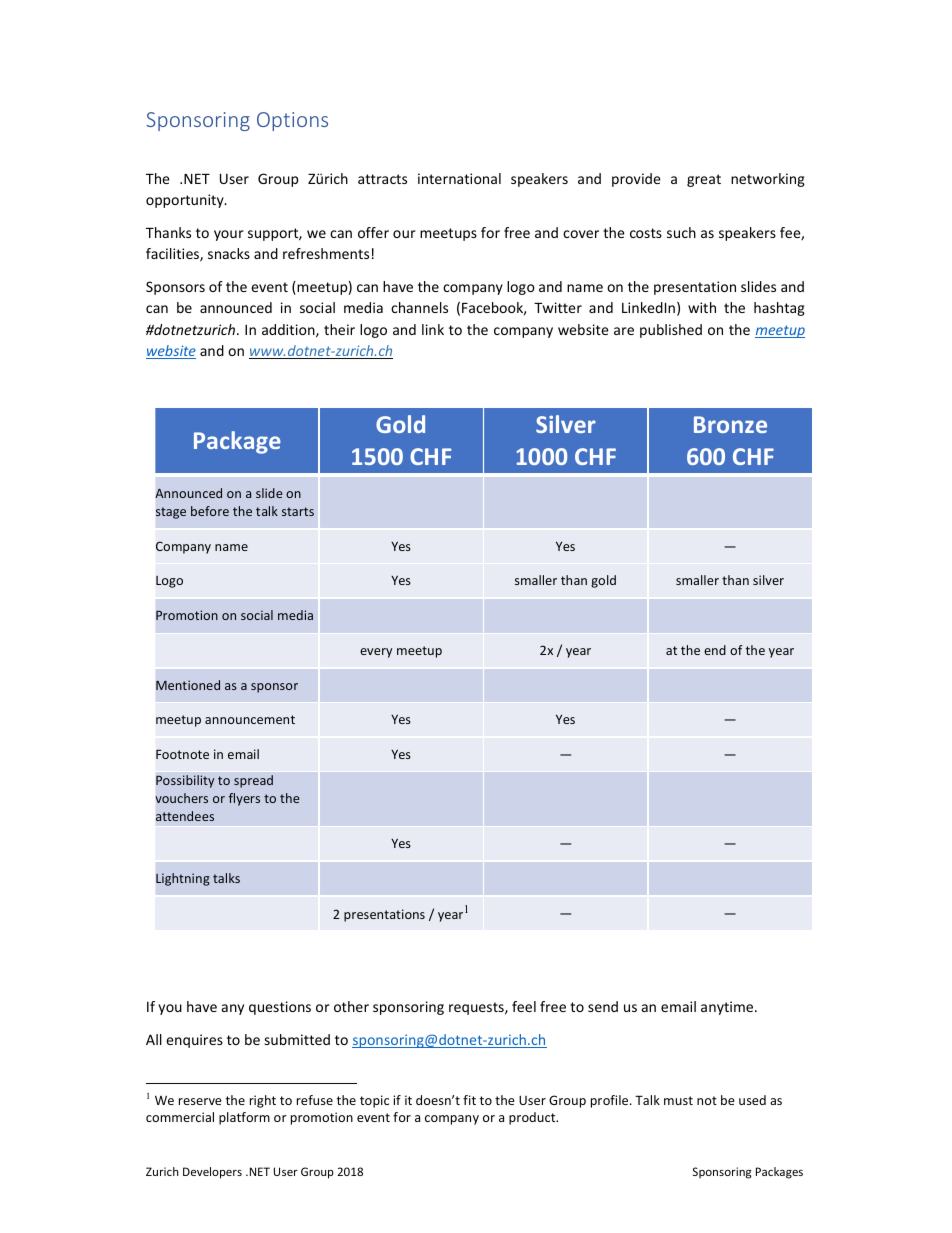  What do you see at coordinates (244, 1118) in the screenshot?
I see `platform` at bounding box center [244, 1118].
